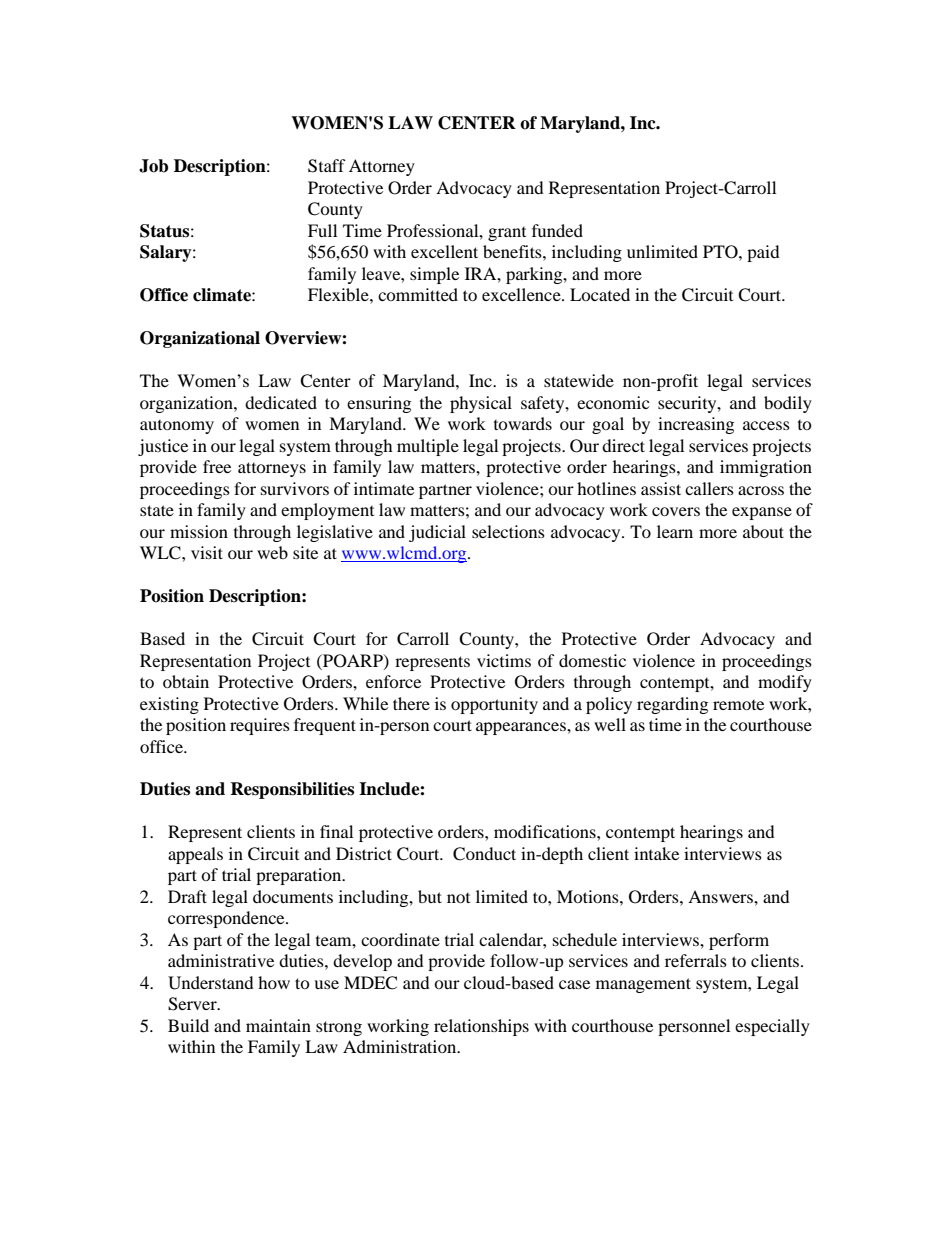  Describe the element at coordinates (522, 728) in the screenshot. I see `appearances` at that location.
